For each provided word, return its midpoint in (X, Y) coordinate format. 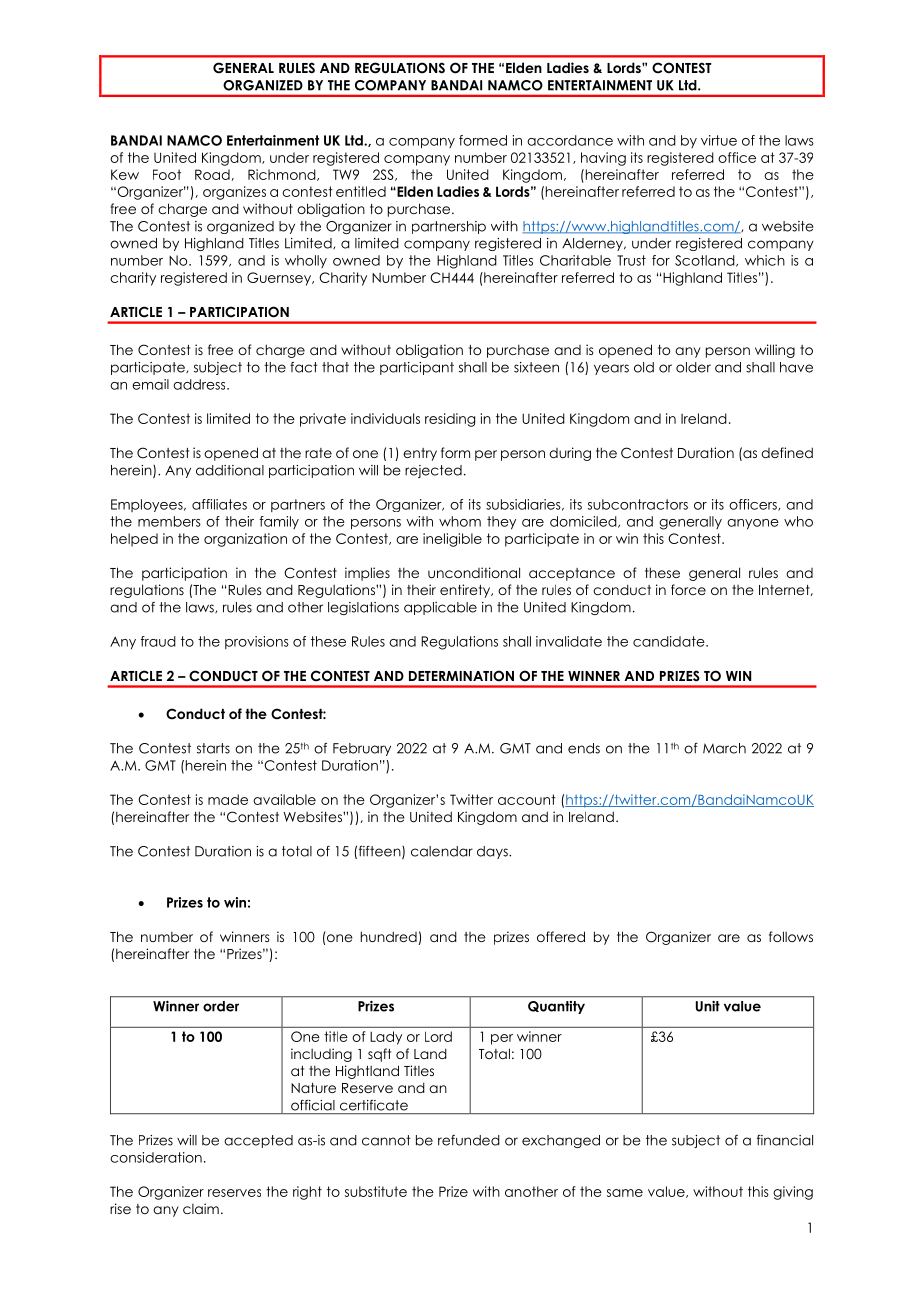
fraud (158, 641)
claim (201, 1208)
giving (793, 1193)
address (200, 384)
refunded (469, 1140)
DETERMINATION (461, 676)
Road (212, 174)
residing (450, 420)
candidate (670, 641)
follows (791, 936)
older (693, 367)
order (221, 1006)
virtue (719, 140)
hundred (390, 938)
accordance (570, 140)
